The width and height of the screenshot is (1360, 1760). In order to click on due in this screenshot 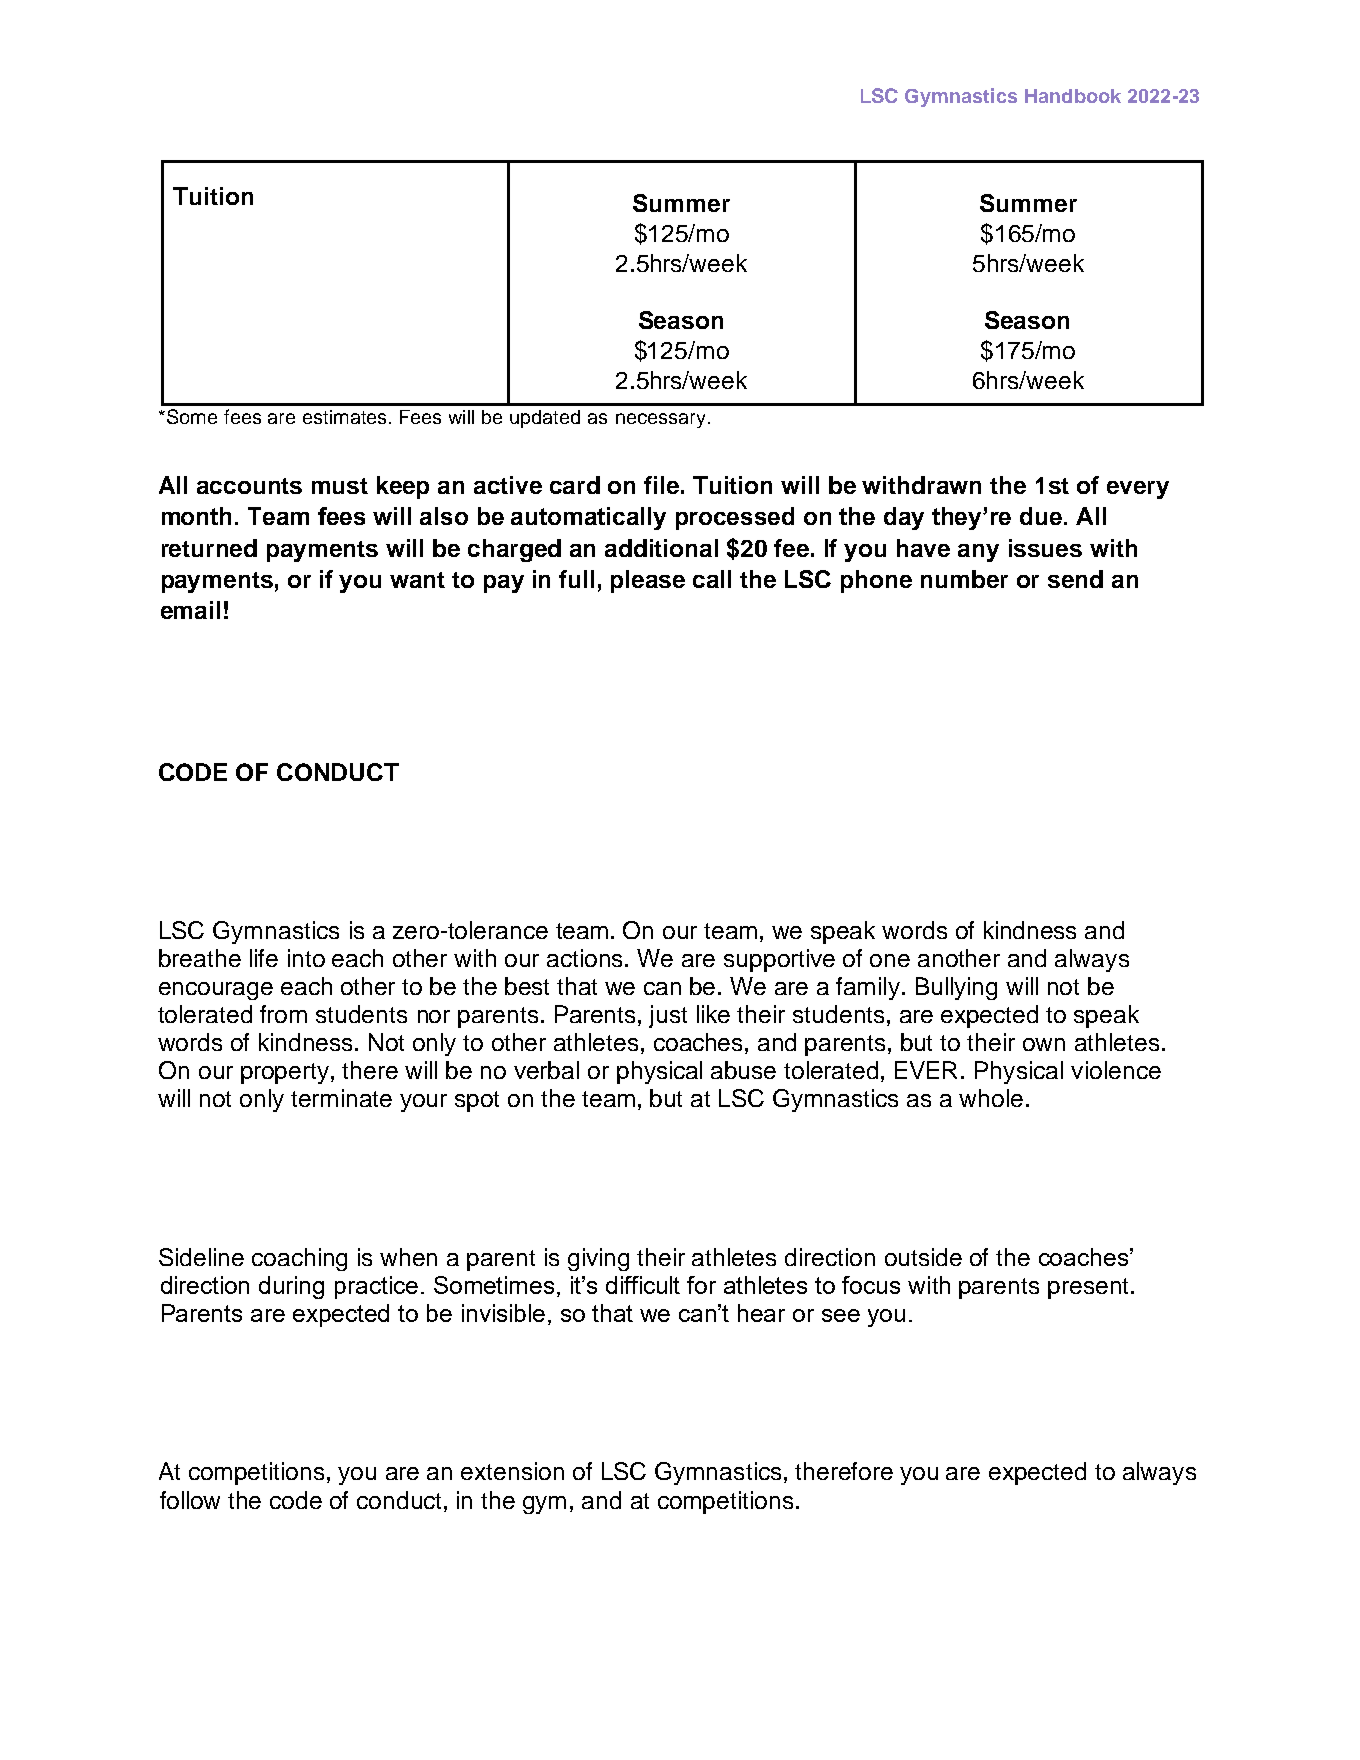, I will do `click(1042, 516)`.
